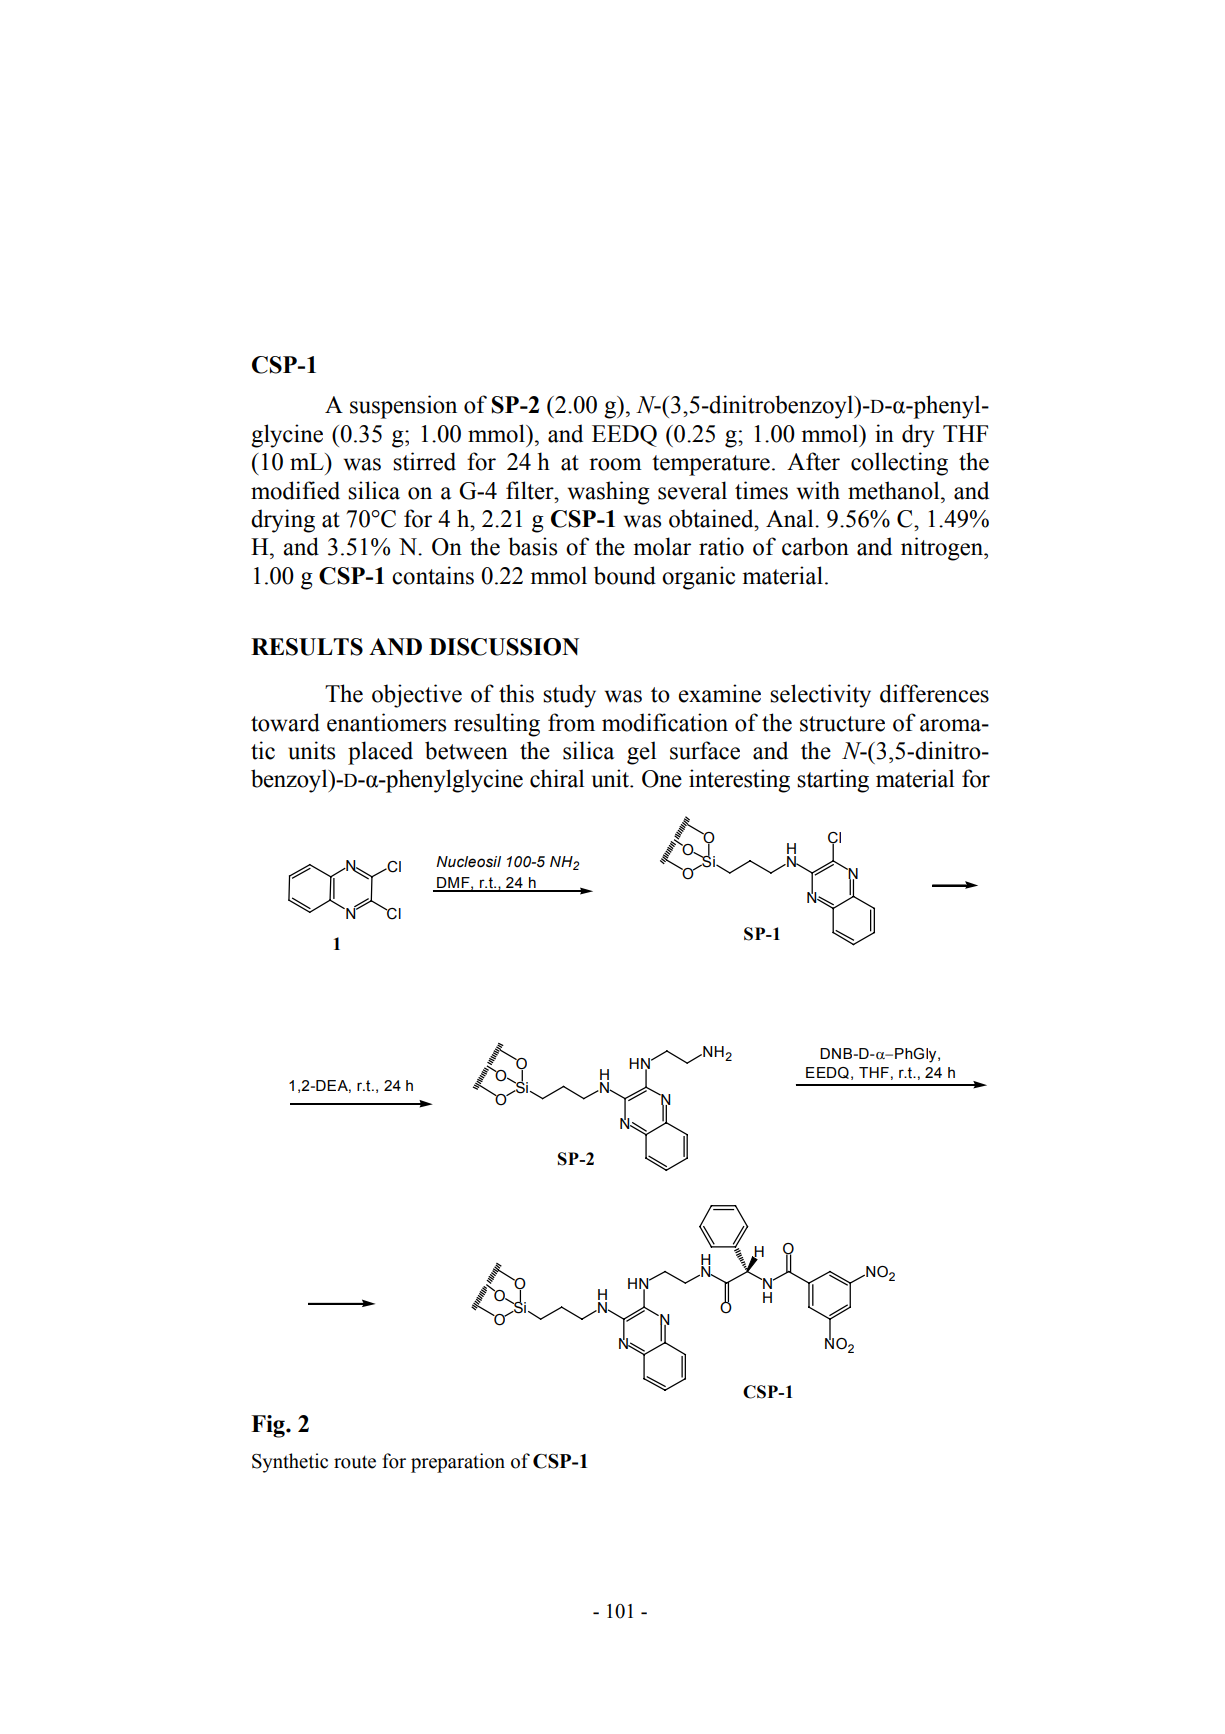 Image resolution: width=1225 pixels, height=1734 pixels. Describe the element at coordinates (403, 407) in the screenshot. I see `suspension` at that location.
